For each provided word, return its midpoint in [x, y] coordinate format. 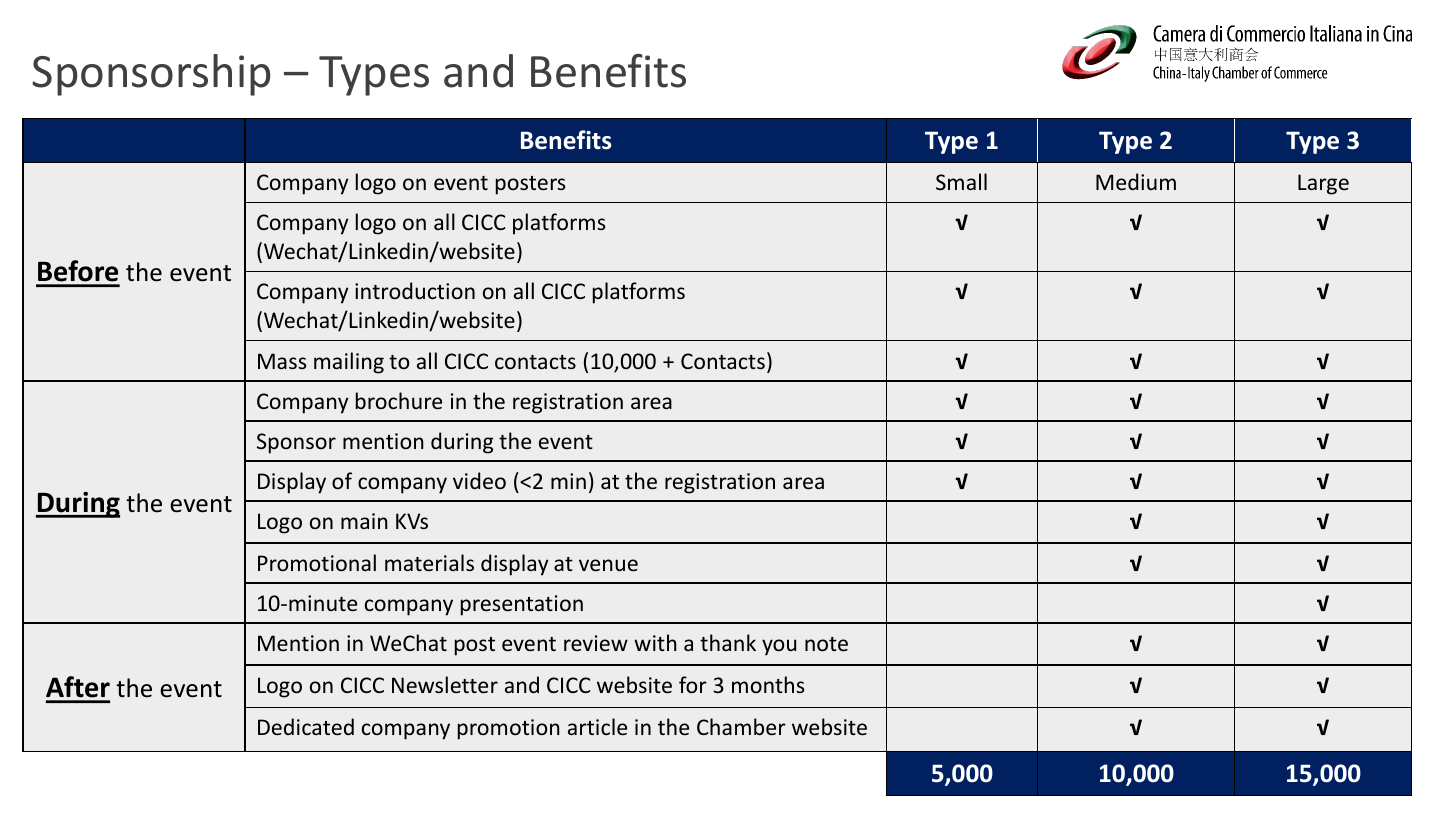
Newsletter [445, 684]
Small [961, 181]
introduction [415, 290]
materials [429, 562]
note [826, 644]
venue [608, 565]
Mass [282, 361]
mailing [349, 363]
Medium [1136, 181]
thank [728, 642]
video [479, 480]
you [779, 647]
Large [1323, 184]
